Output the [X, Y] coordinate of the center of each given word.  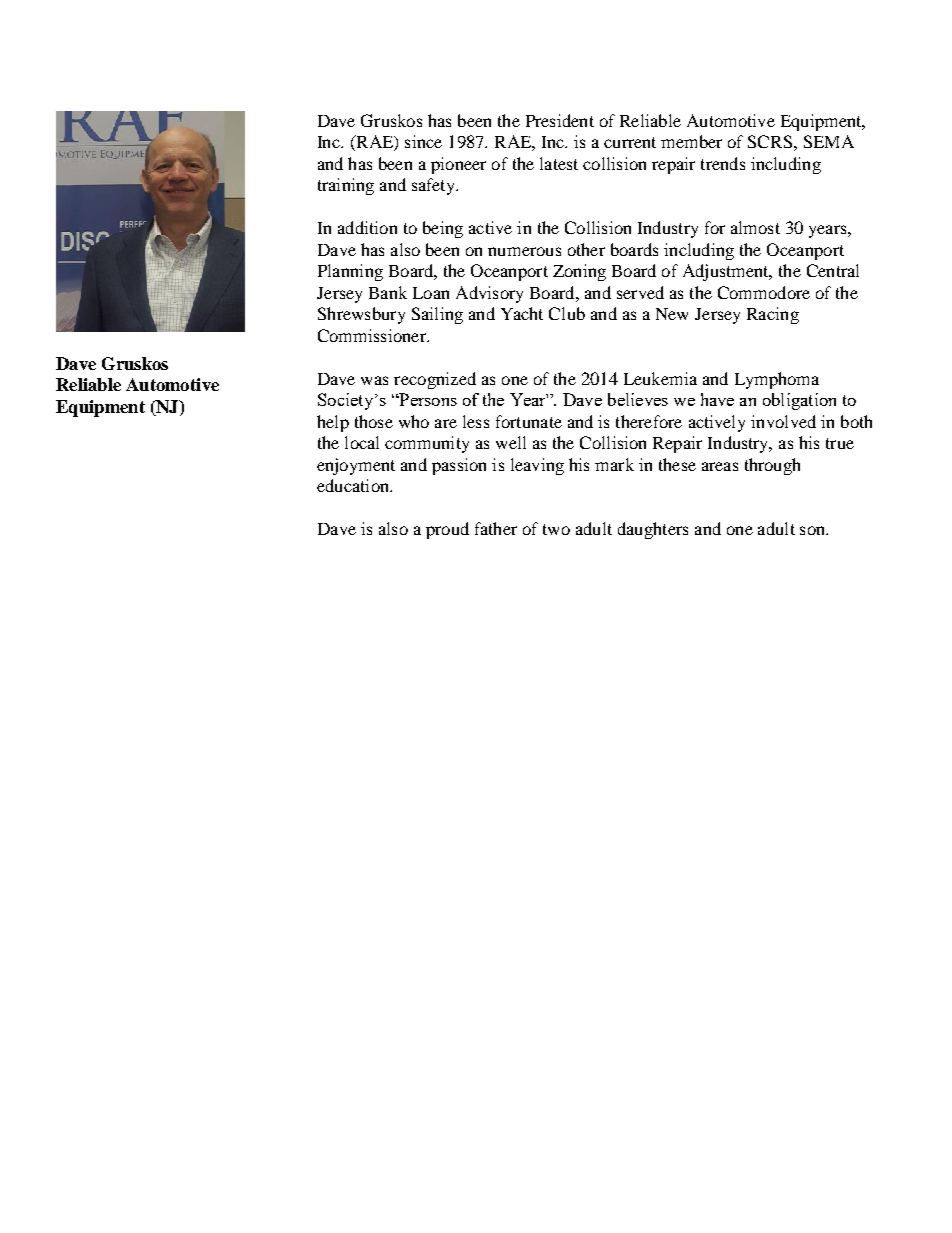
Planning [350, 272]
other [586, 249]
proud [447, 530]
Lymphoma [777, 380]
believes [638, 399]
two [556, 529]
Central [833, 270]
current [630, 142]
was [374, 380]
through [772, 466]
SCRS [770, 141]
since [423, 141]
